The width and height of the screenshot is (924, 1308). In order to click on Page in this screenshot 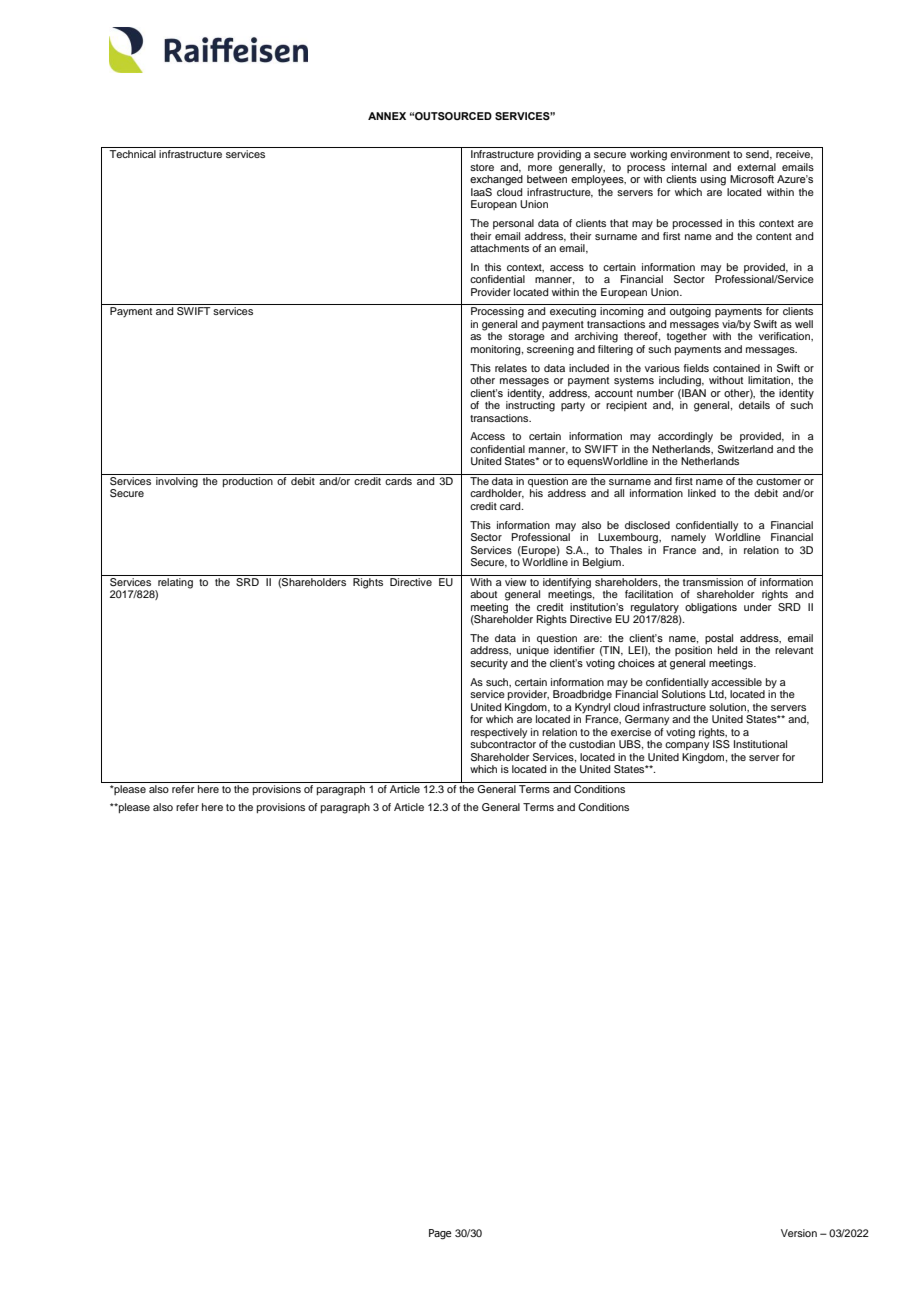, I will do `click(440, 1234)`.
